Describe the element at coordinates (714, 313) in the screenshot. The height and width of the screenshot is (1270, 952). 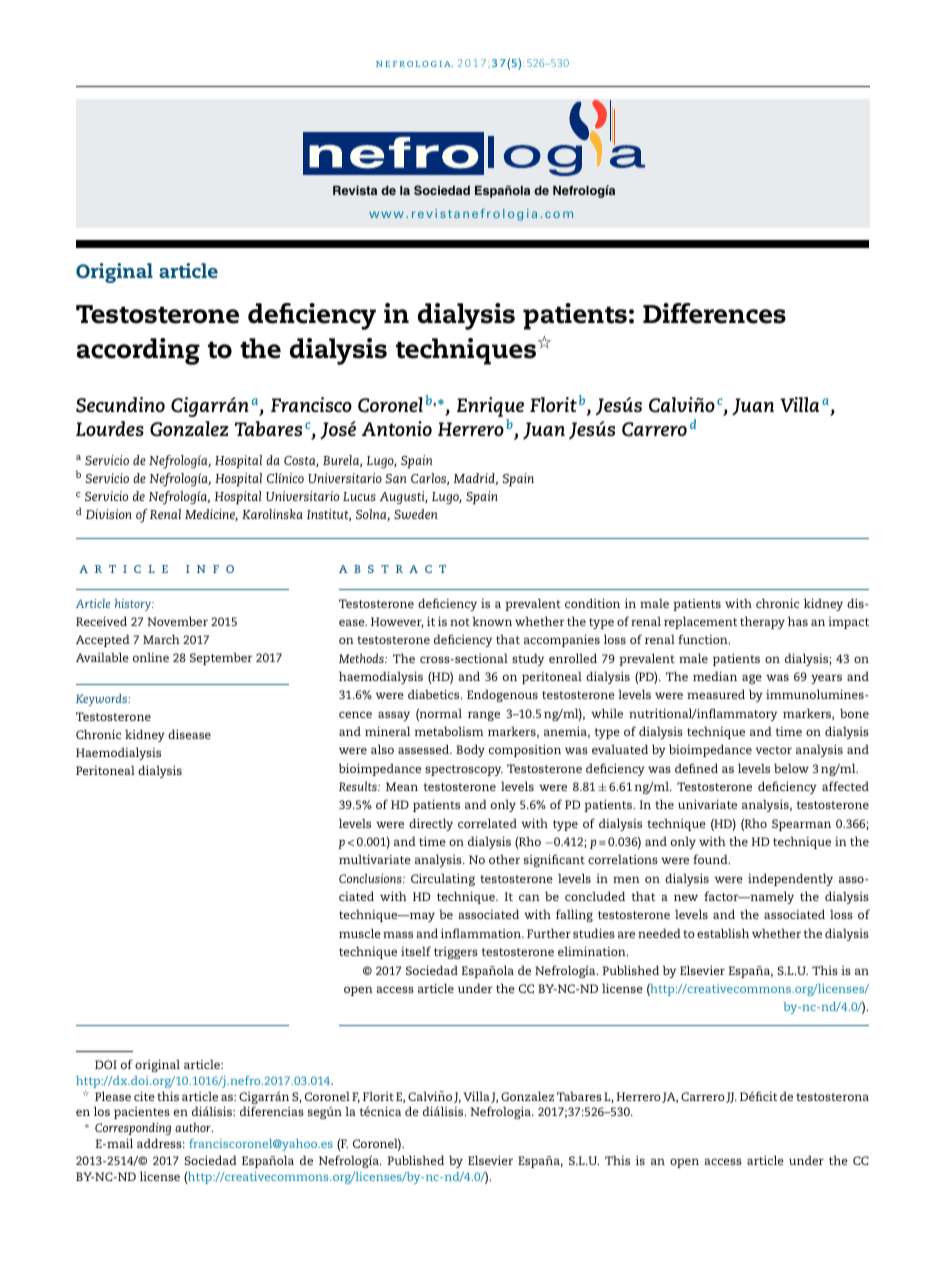
I see `Differences` at that location.
